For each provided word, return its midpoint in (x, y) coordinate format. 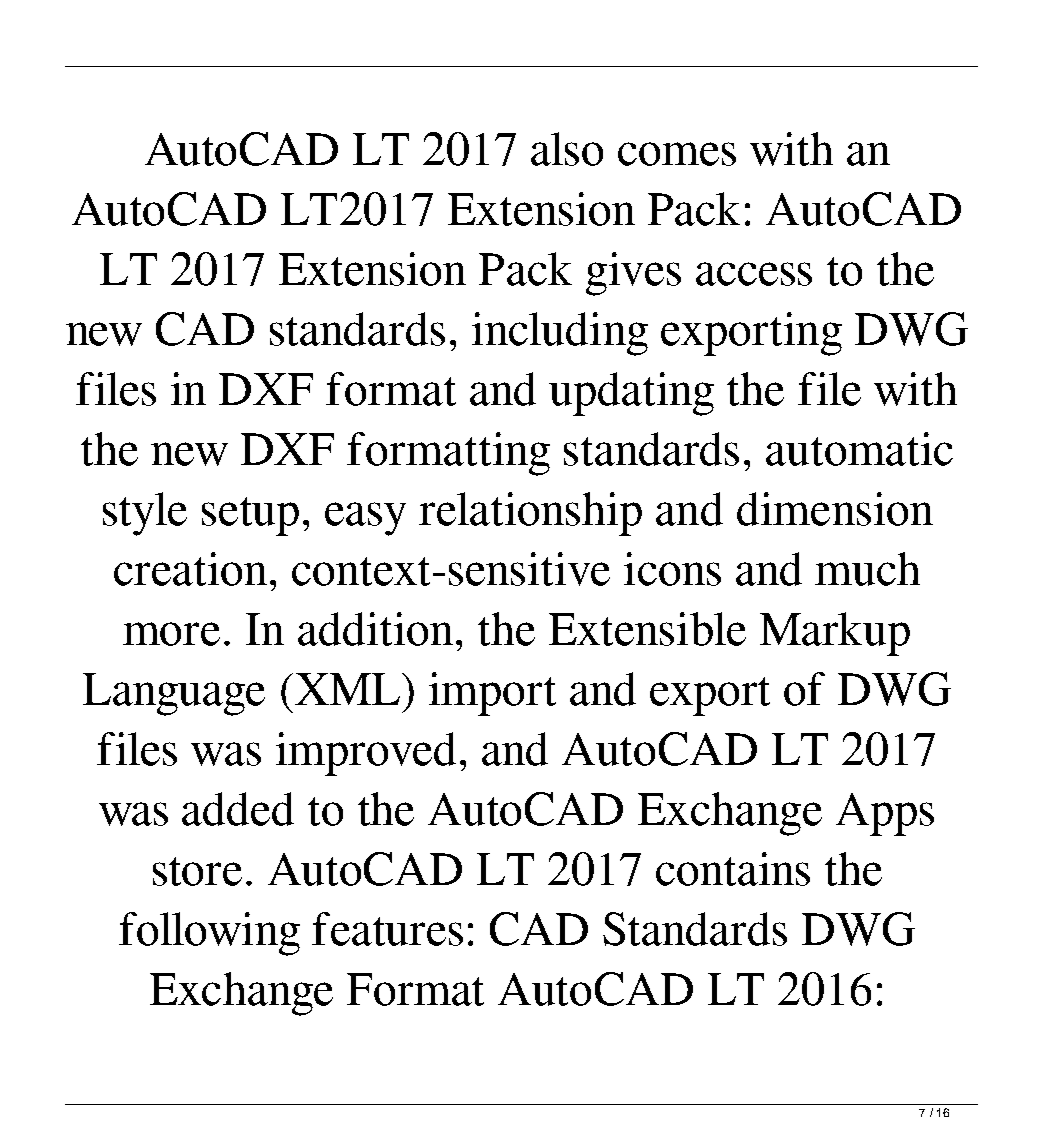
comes (677, 154)
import (492, 694)
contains (733, 869)
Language (174, 694)
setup (250, 516)
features (387, 929)
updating (631, 394)
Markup (835, 634)
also (567, 149)
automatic (859, 449)
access (754, 274)
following (209, 934)
